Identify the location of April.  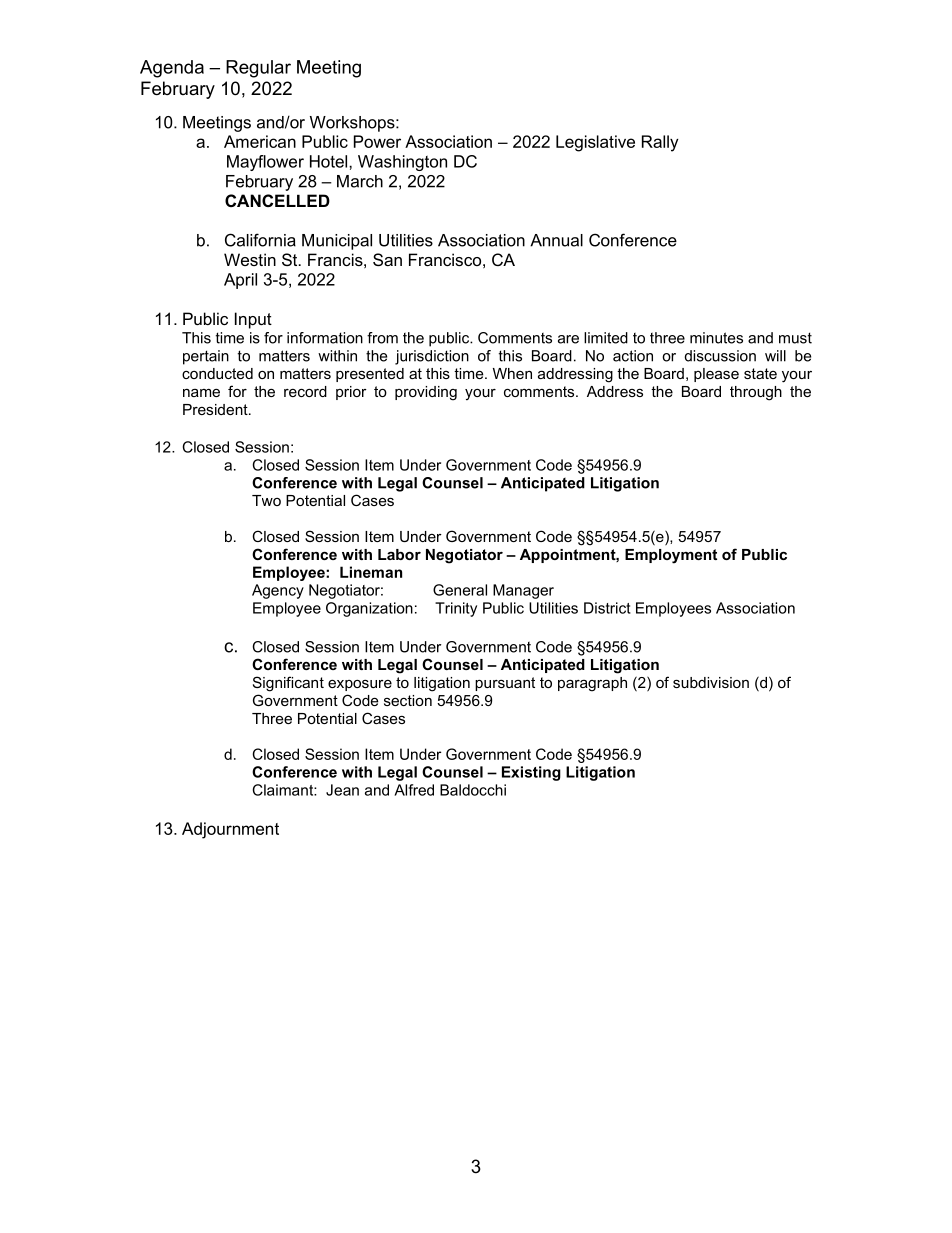
(240, 281).
